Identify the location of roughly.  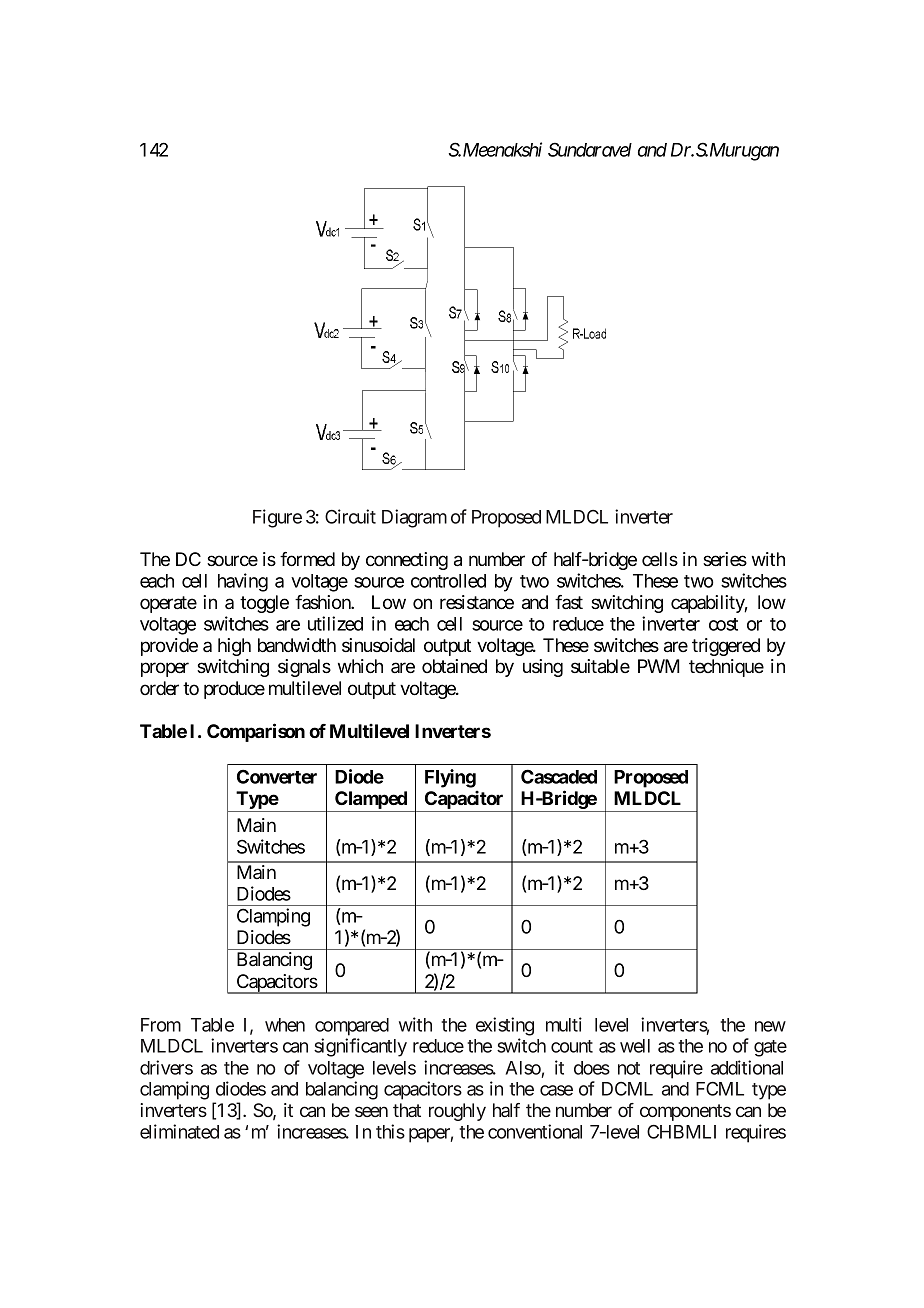
(457, 1112).
